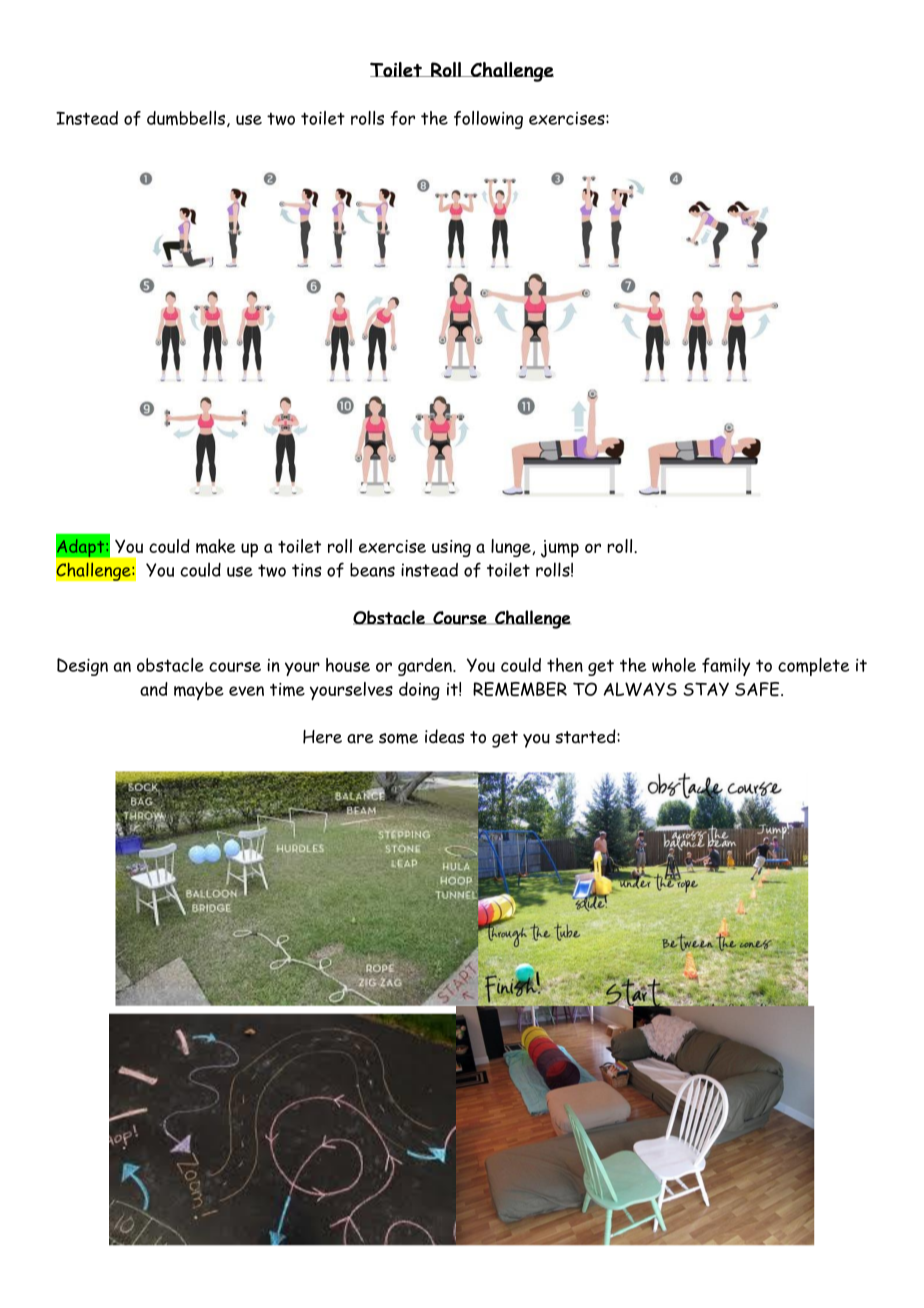 This screenshot has width=924, height=1308. What do you see at coordinates (372, 570) in the screenshot?
I see `beans` at bounding box center [372, 570].
